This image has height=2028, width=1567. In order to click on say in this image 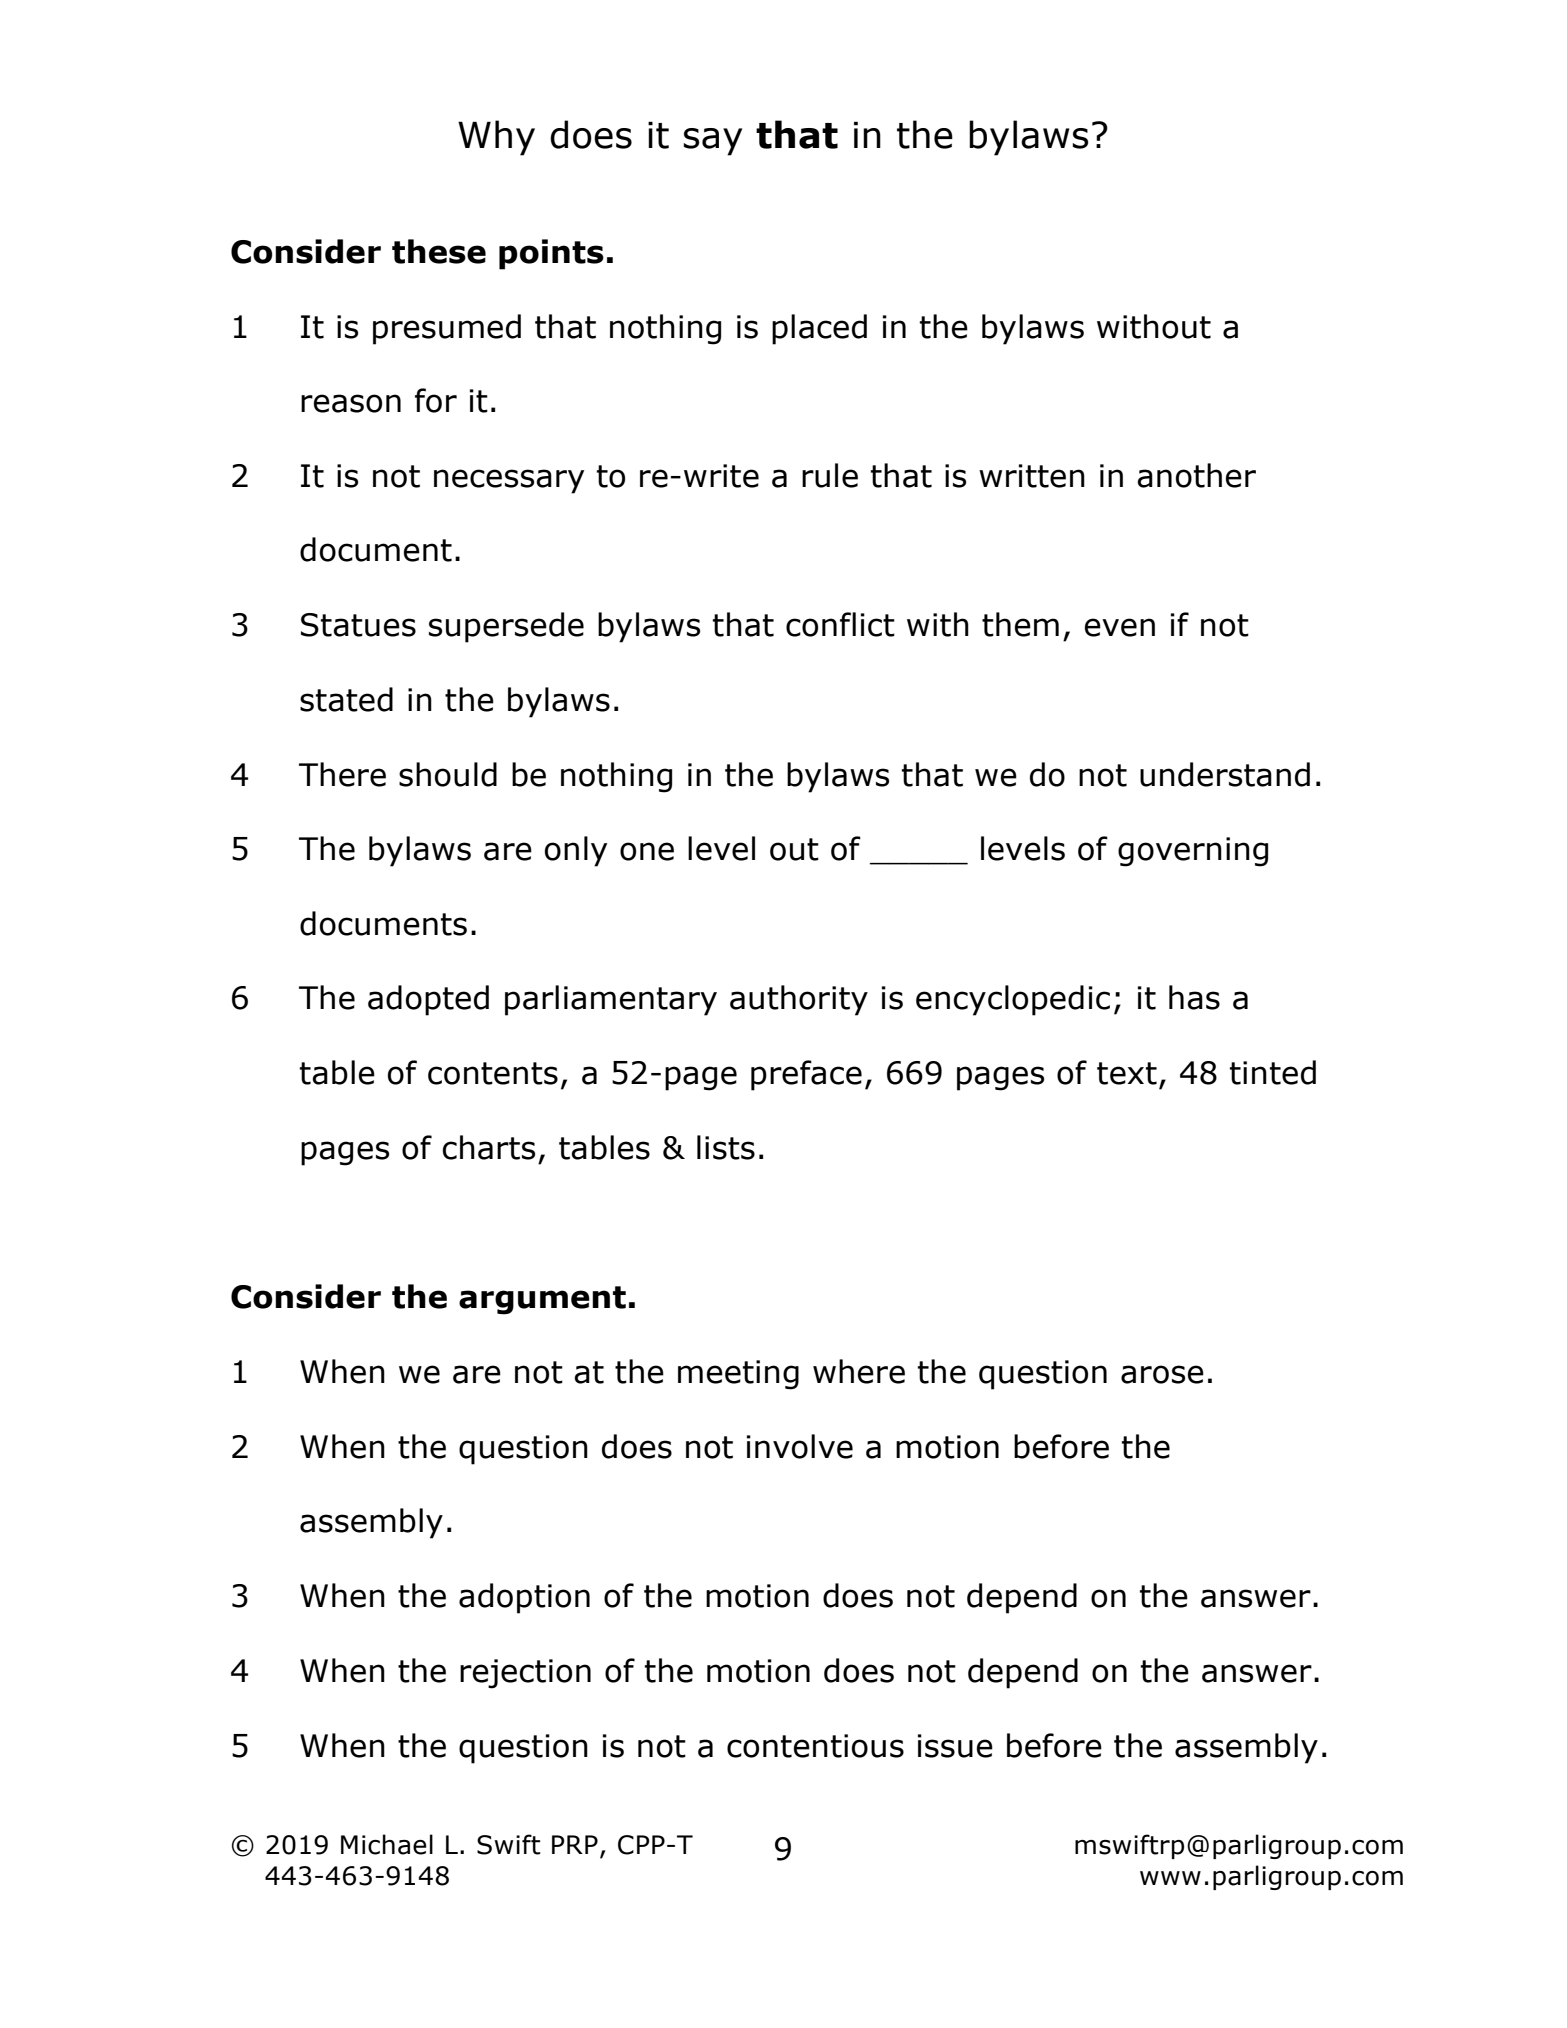, I will do `click(712, 142)`.
